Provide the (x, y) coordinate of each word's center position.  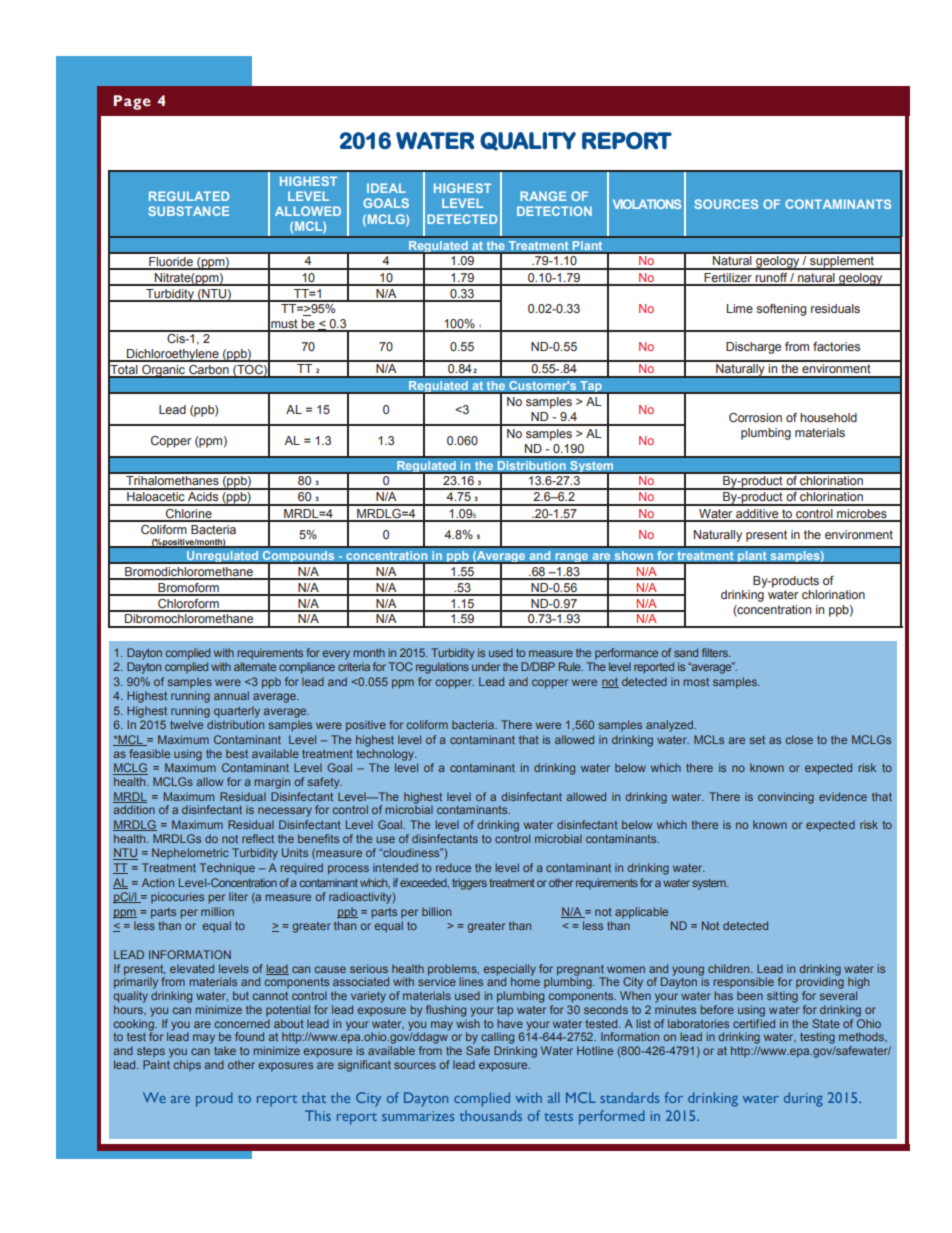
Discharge (753, 348)
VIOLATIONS (647, 204)
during (803, 1099)
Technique (227, 869)
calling (497, 1038)
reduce (453, 867)
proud (214, 1099)
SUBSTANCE (188, 211)
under (486, 666)
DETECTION (554, 211)
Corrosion (755, 417)
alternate (255, 666)
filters (716, 652)
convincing (786, 798)
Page (132, 102)
